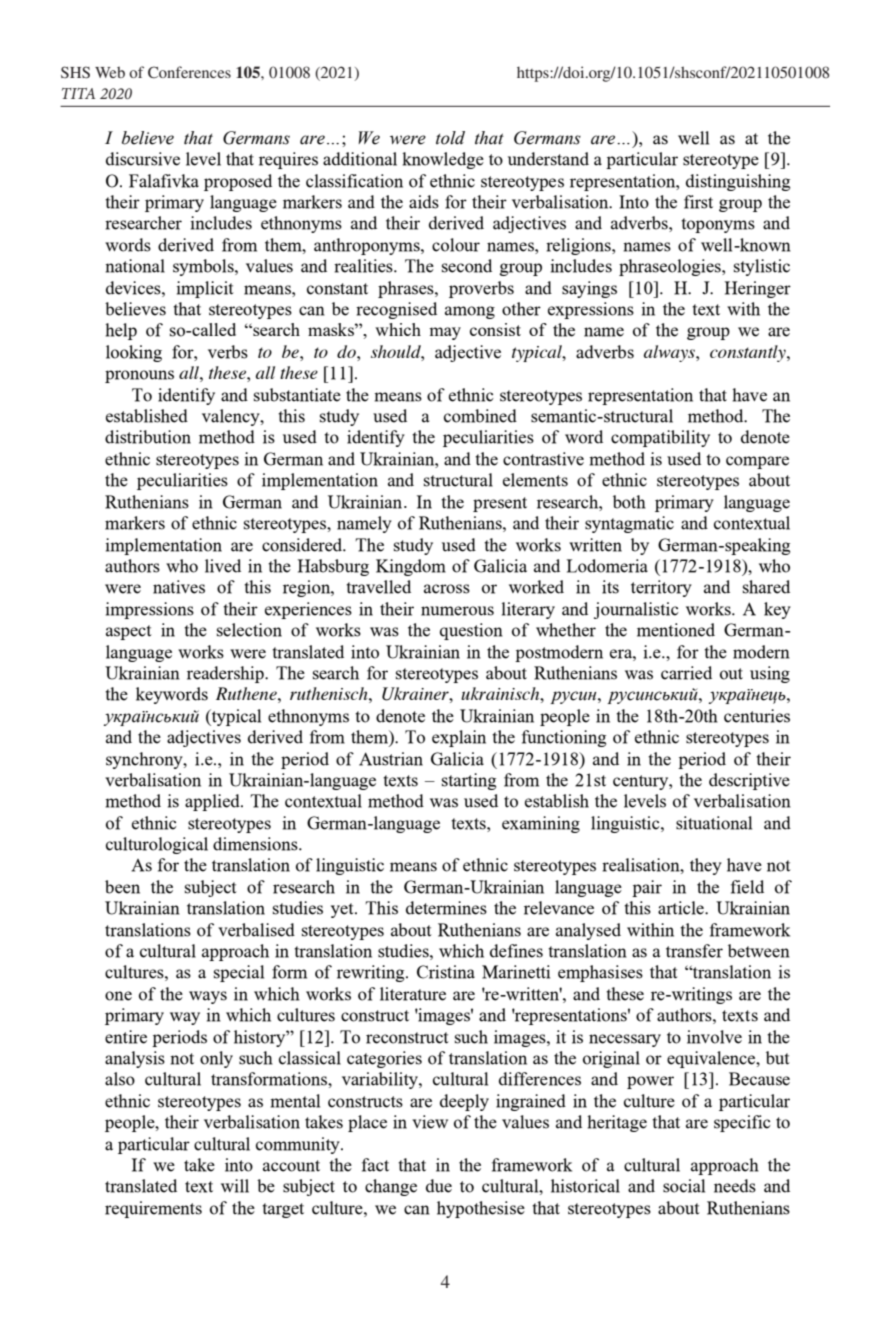  I want to click on Conferences, so click(189, 72).
